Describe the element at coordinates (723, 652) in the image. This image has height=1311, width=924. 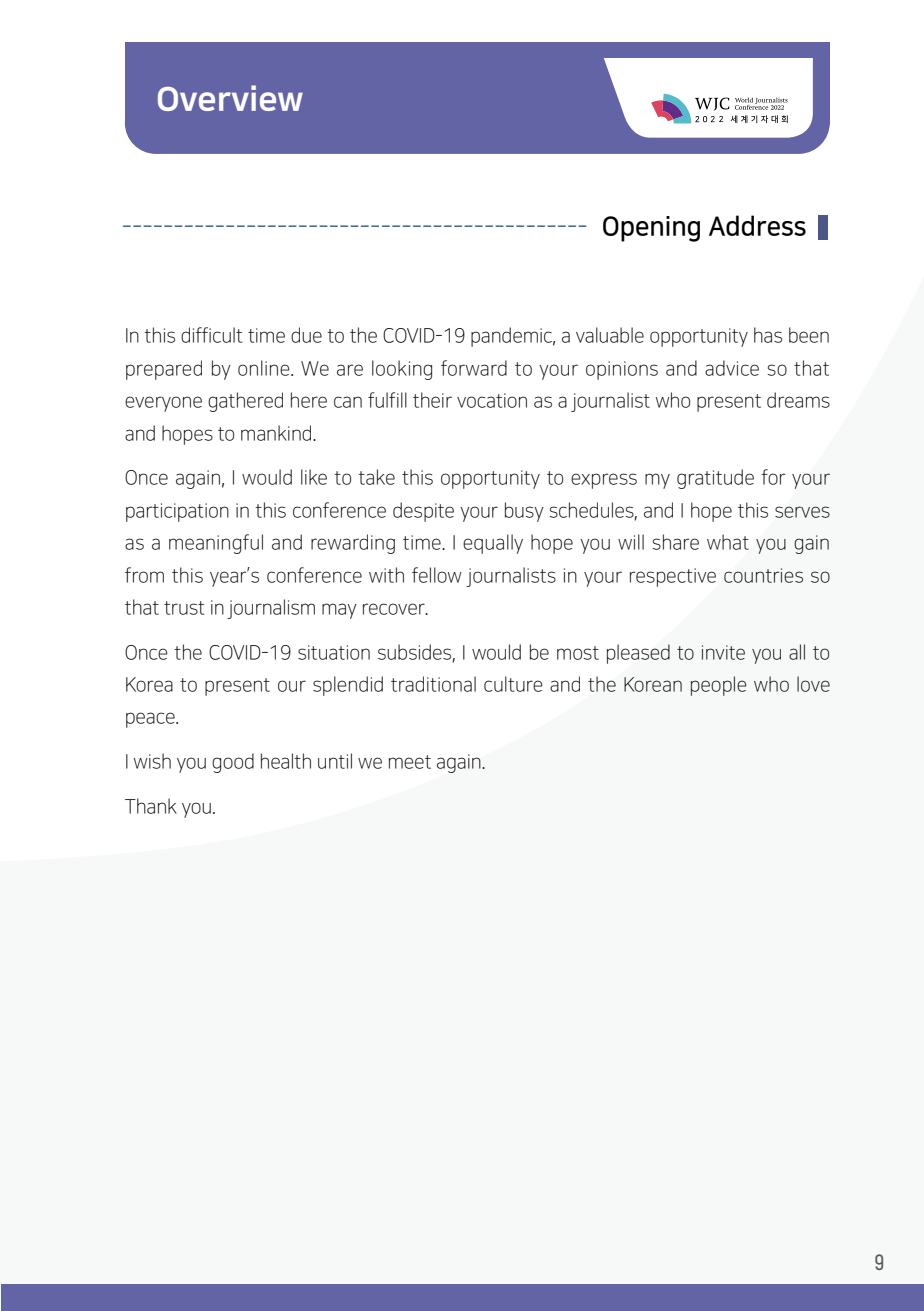
I see `invite` at that location.
